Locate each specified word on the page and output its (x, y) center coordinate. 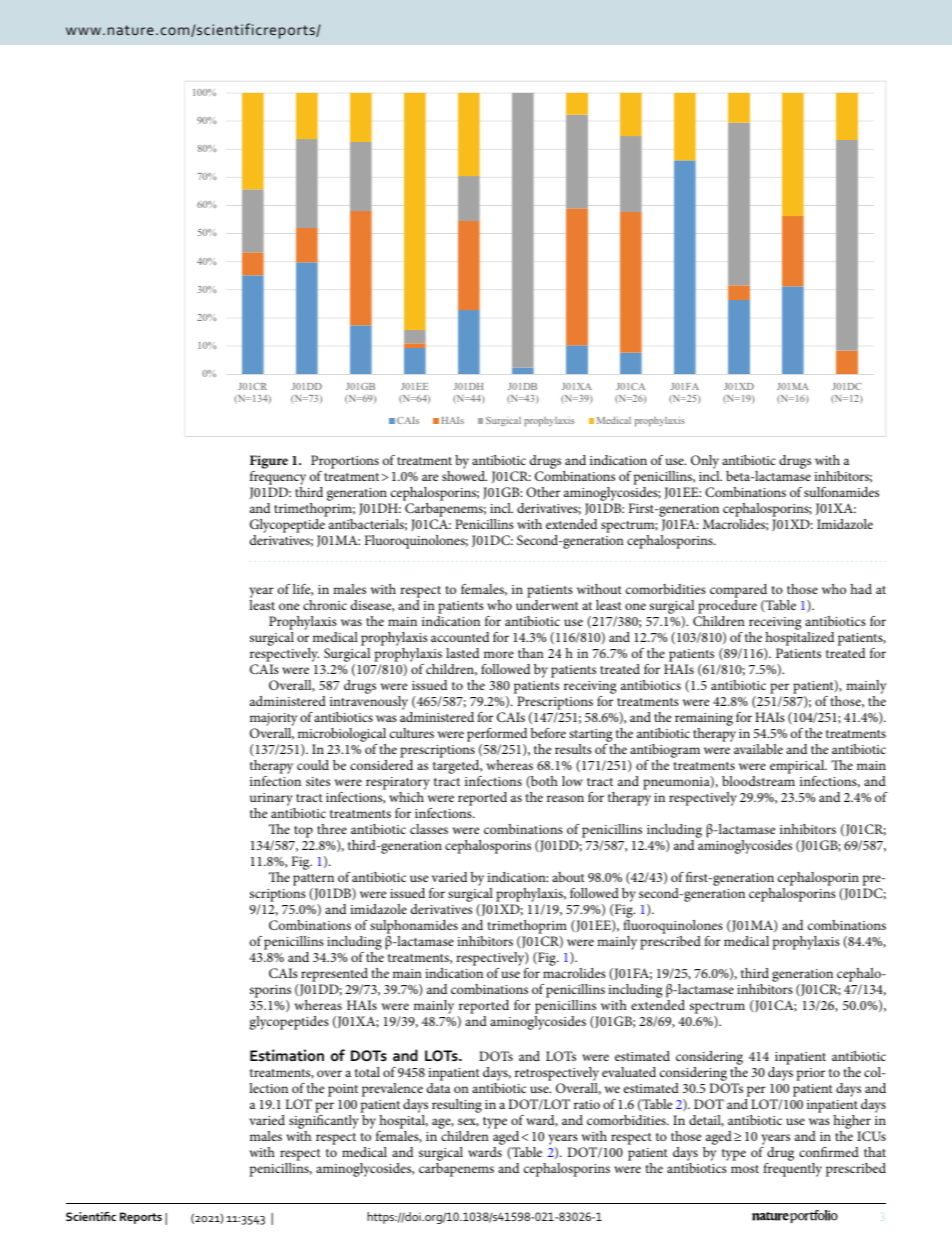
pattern (315, 881)
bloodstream (758, 781)
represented (334, 976)
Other (543, 492)
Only (705, 463)
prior (810, 1074)
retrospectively (557, 1075)
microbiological (342, 736)
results (573, 749)
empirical (798, 768)
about (568, 877)
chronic (325, 605)
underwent (547, 605)
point (343, 1090)
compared (740, 592)
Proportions (345, 462)
